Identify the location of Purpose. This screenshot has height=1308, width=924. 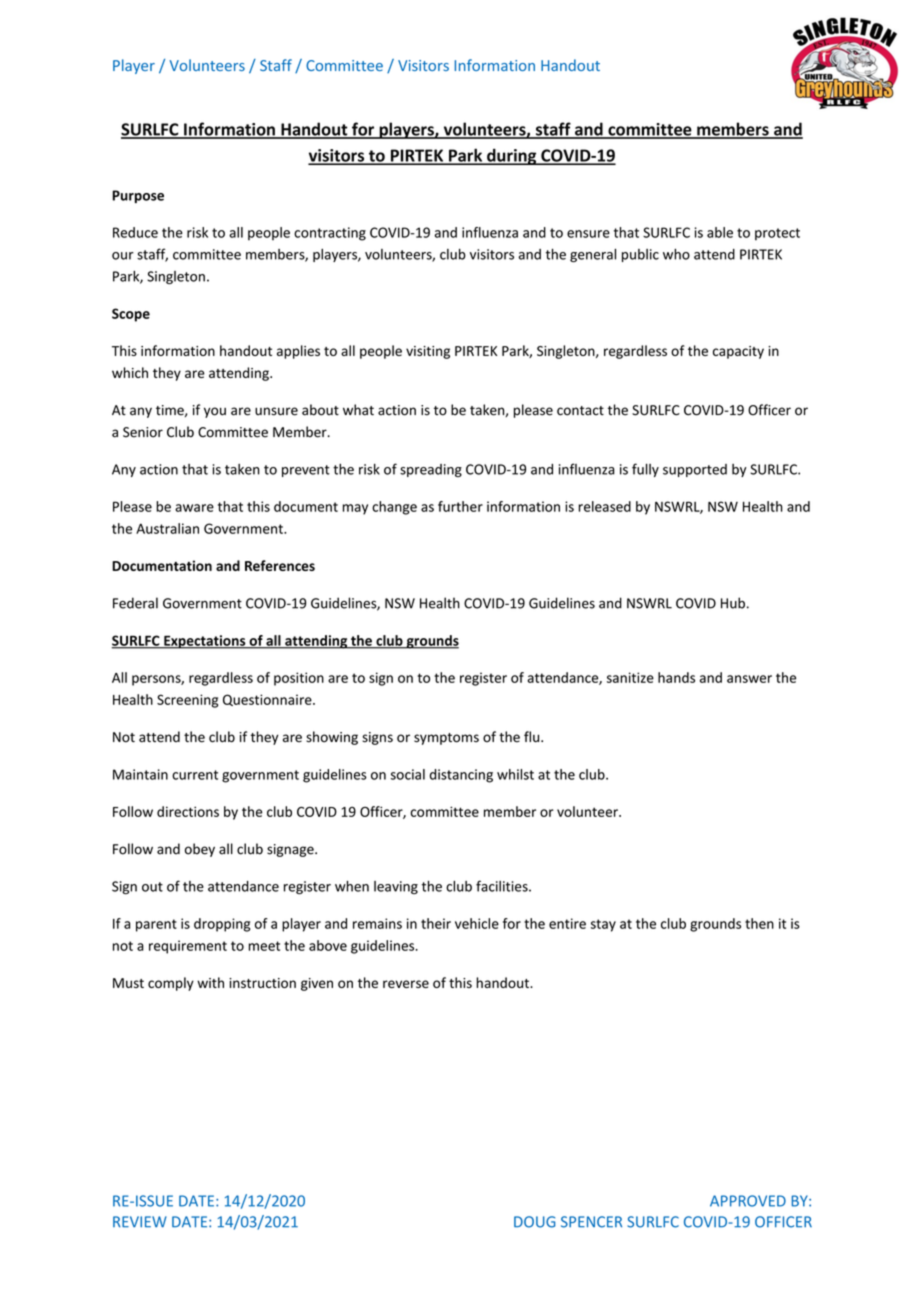
(138, 196).
